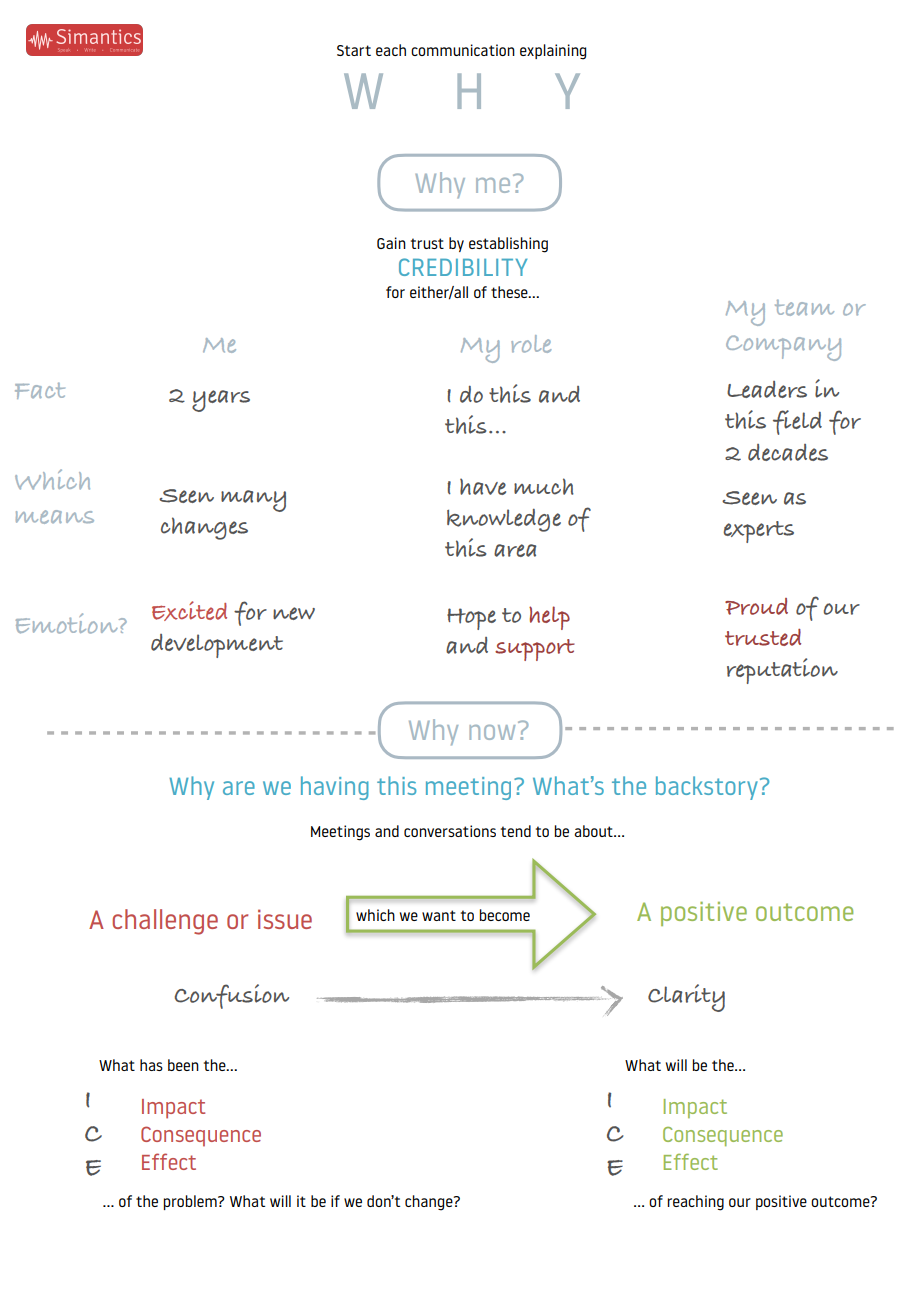  Describe the element at coordinates (463, 50) in the screenshot. I see `communication` at that location.
